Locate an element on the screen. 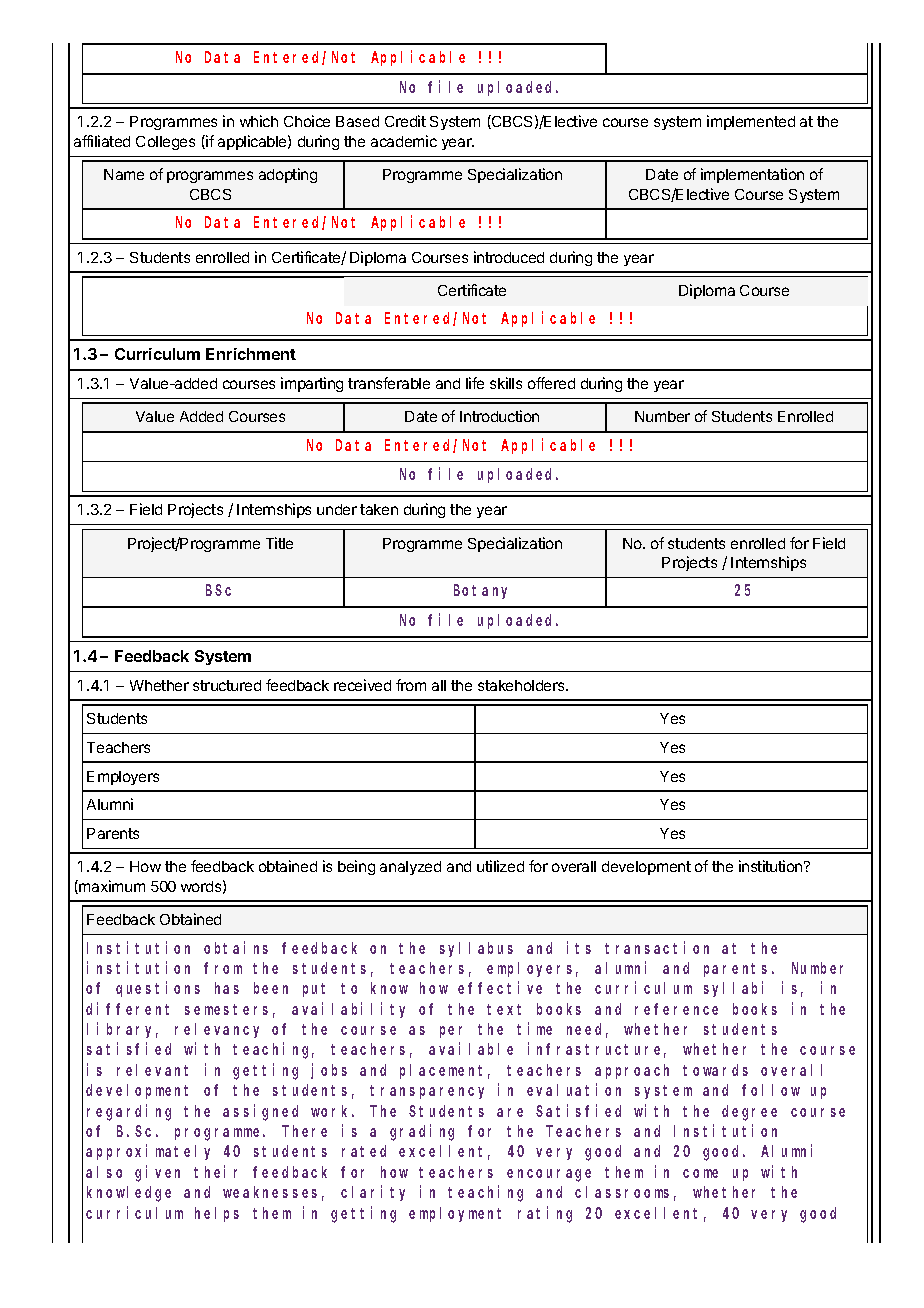  Title is located at coordinates (279, 543).
